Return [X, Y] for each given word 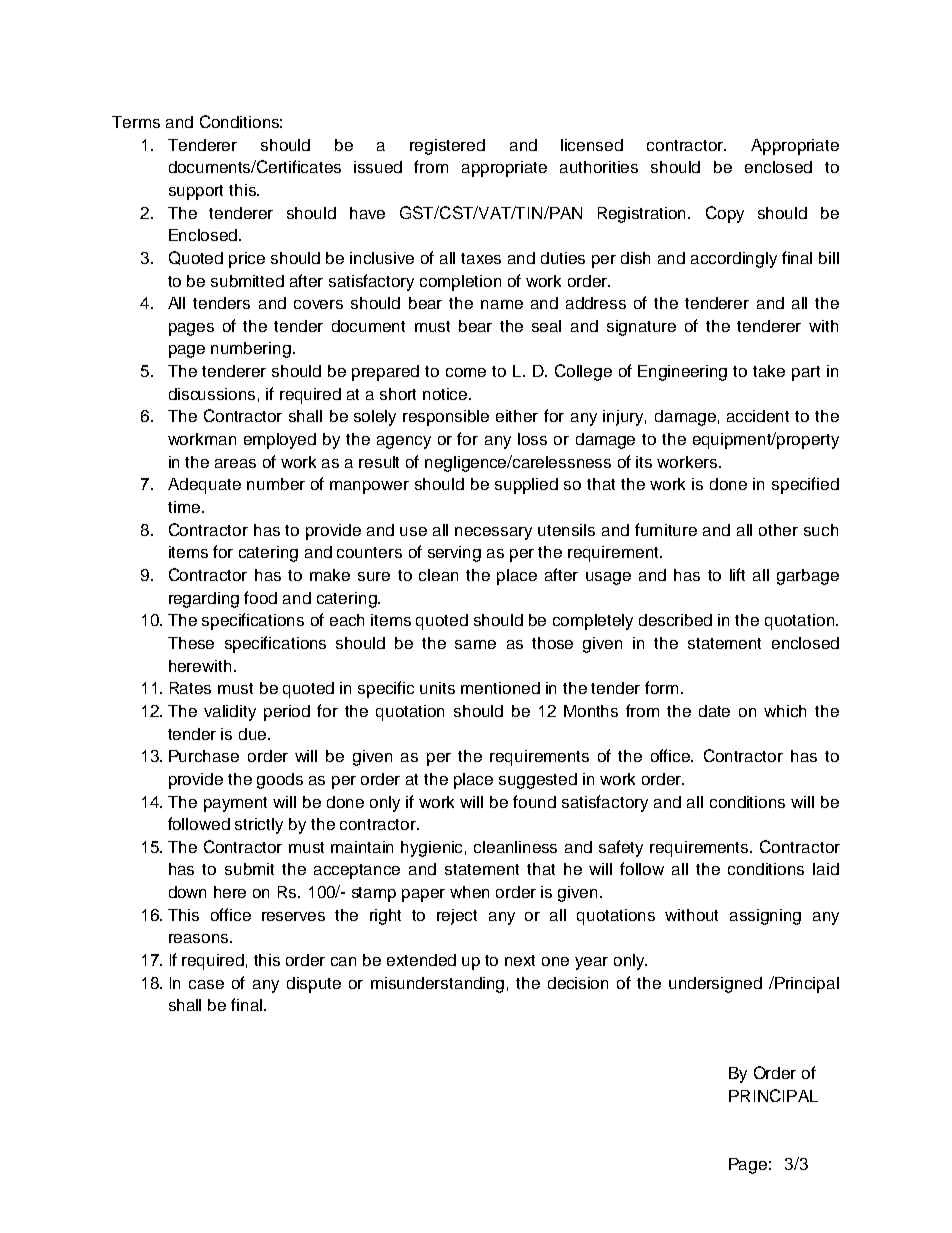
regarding [204, 600]
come [466, 372]
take [769, 371]
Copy [725, 214]
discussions [212, 394]
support [196, 192]
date [714, 711]
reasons [200, 938]
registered [447, 147]
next [520, 960]
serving [454, 554]
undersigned [715, 985]
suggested [538, 781]
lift [737, 574]
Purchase [204, 756]
